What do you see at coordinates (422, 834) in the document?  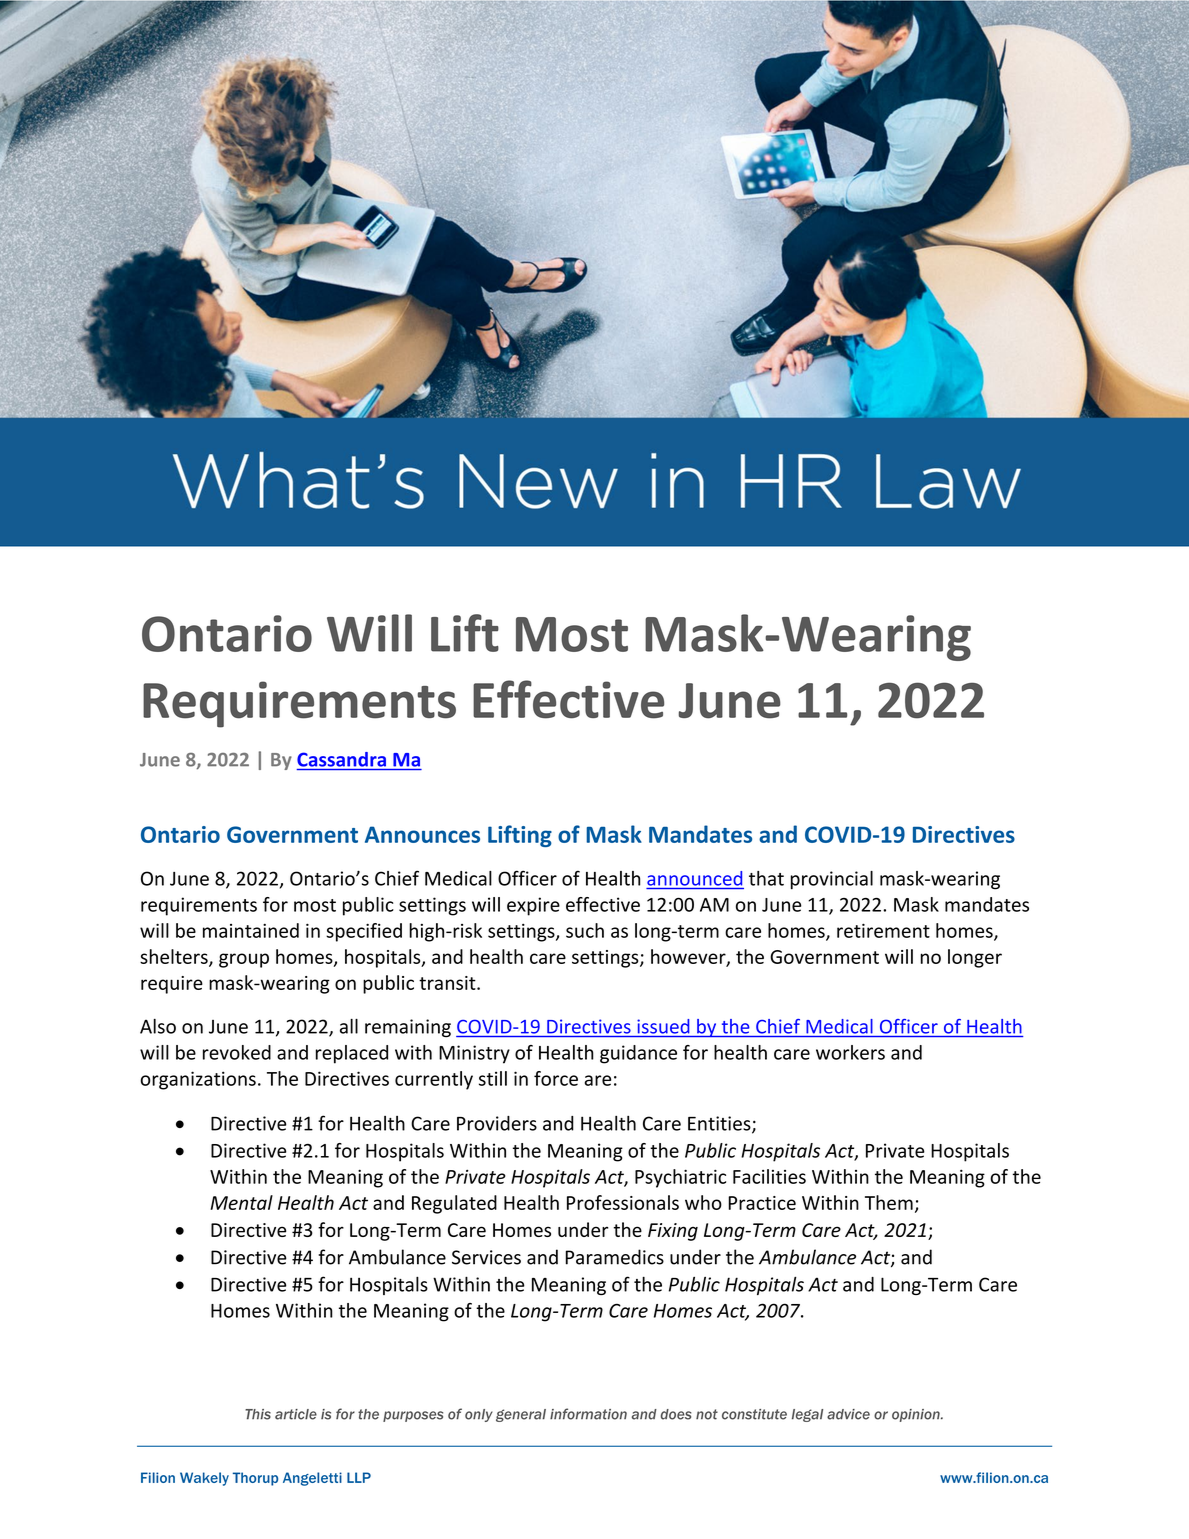 I see `Announces` at bounding box center [422, 834].
